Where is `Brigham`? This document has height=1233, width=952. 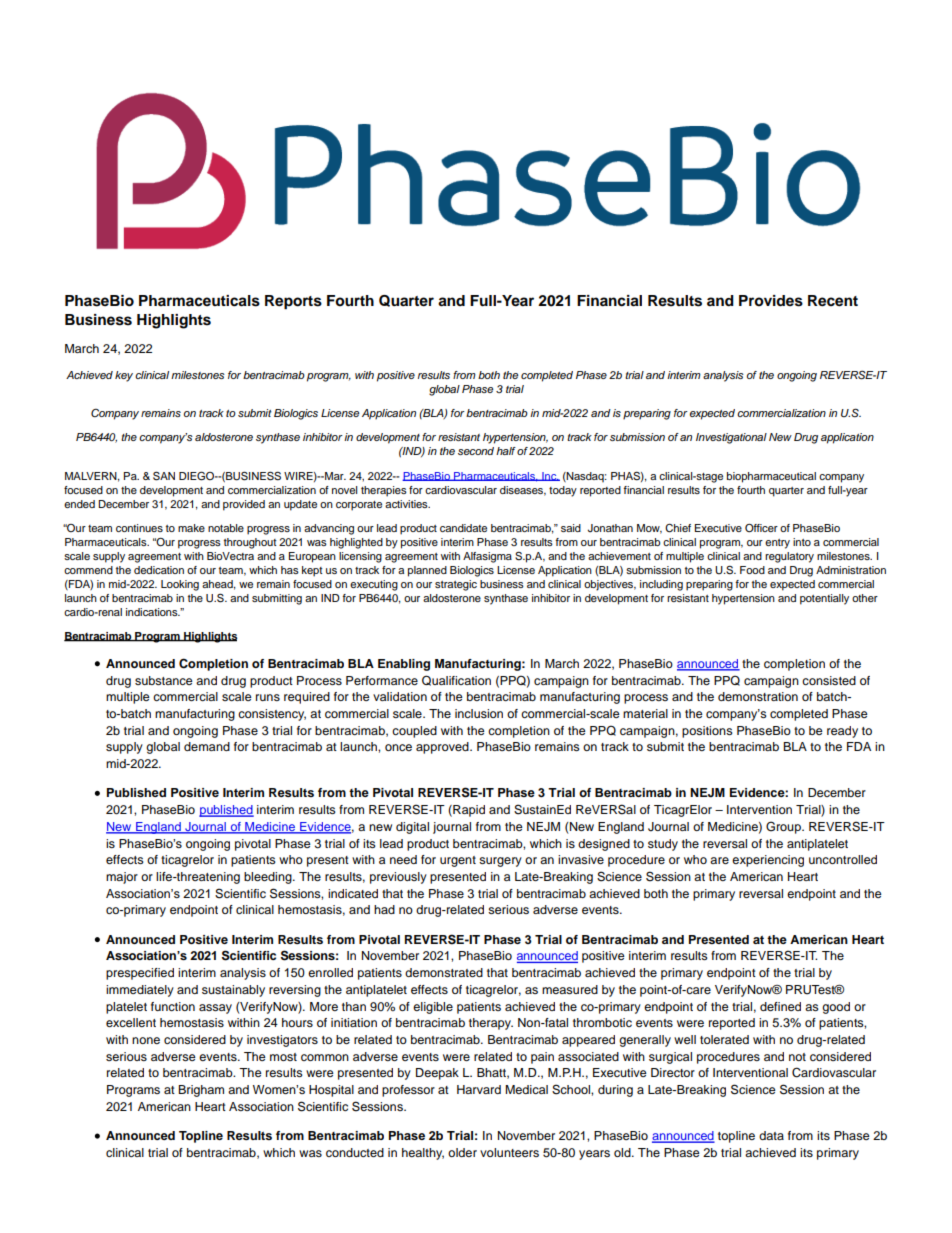 Brigham is located at coordinates (201, 1091).
